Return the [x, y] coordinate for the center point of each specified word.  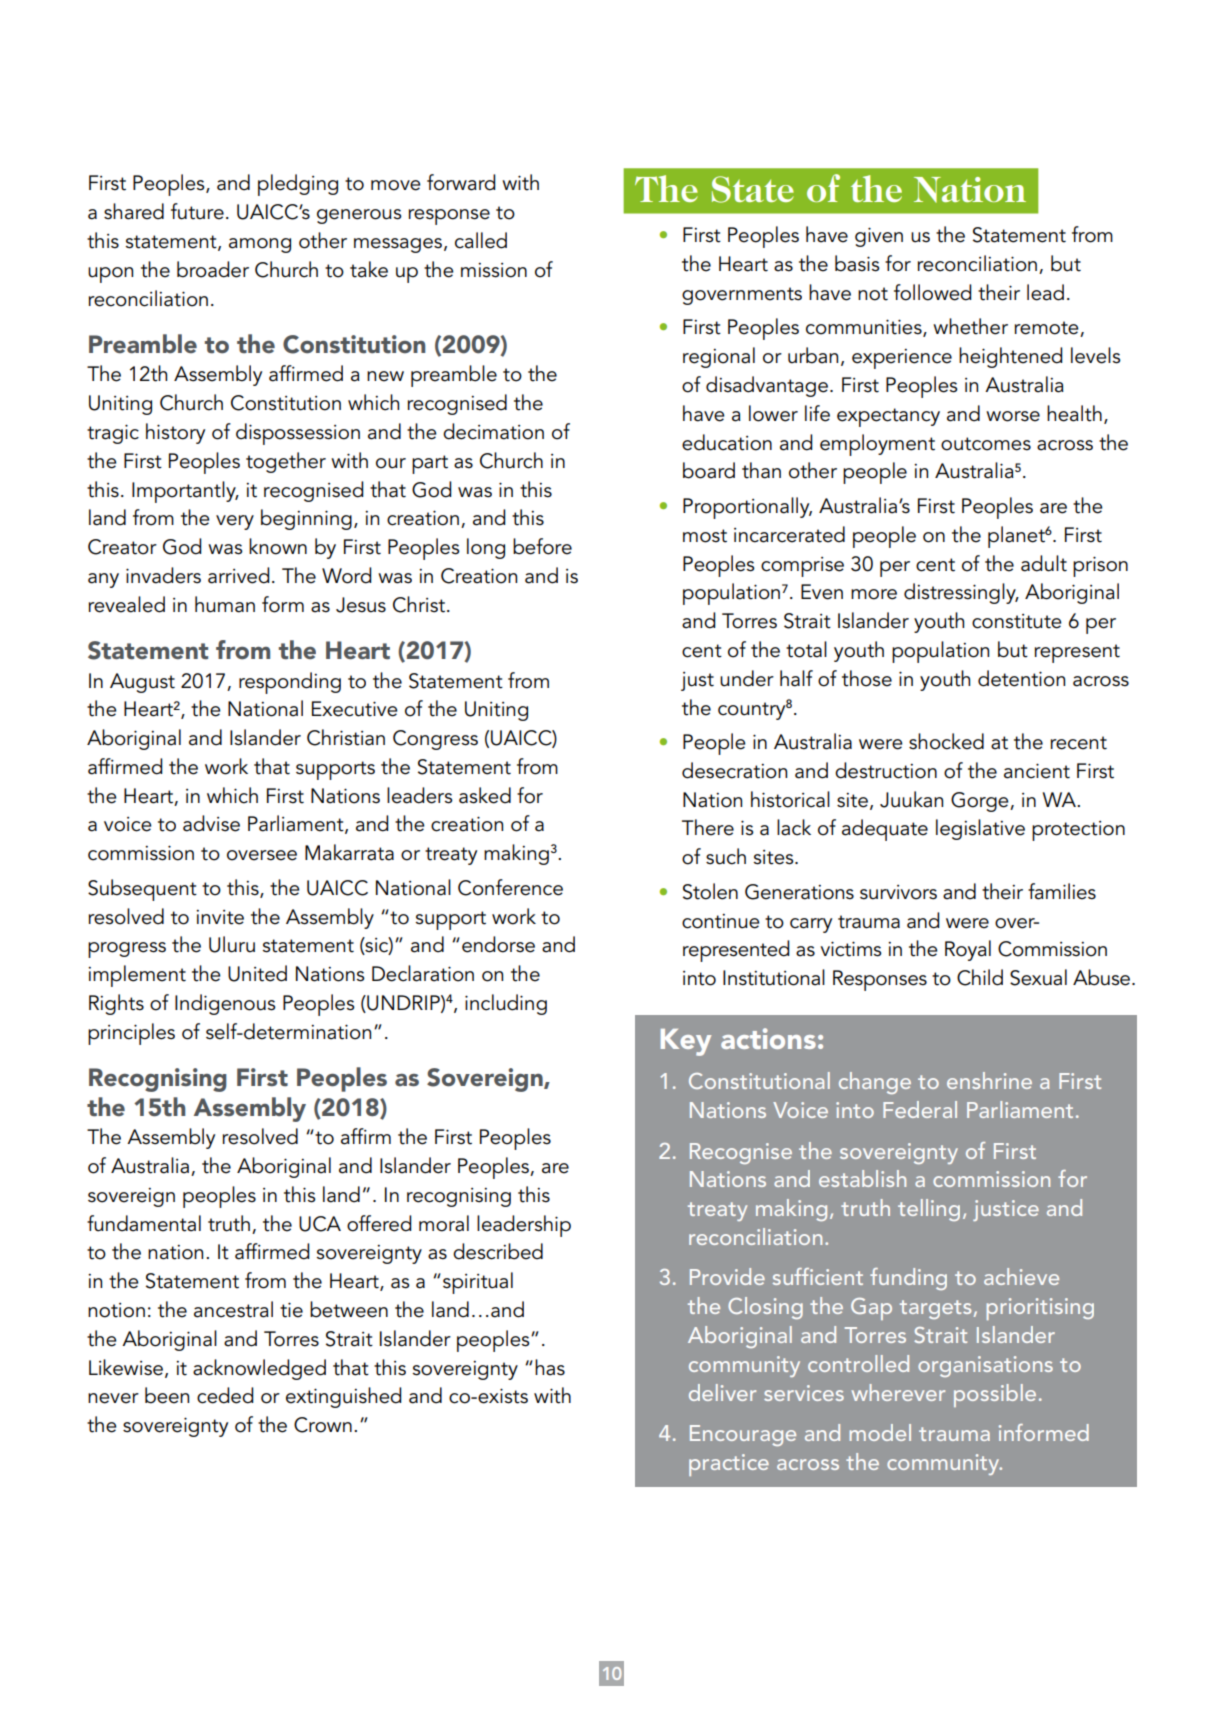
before [542, 546]
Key [686, 1042]
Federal [920, 1109]
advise [211, 823]
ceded [225, 1395]
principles [131, 1034]
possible [995, 1395]
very [235, 522]
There [708, 827]
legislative [980, 829]
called [481, 240]
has [550, 1367]
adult [1044, 563]
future [197, 211]
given [879, 237]
